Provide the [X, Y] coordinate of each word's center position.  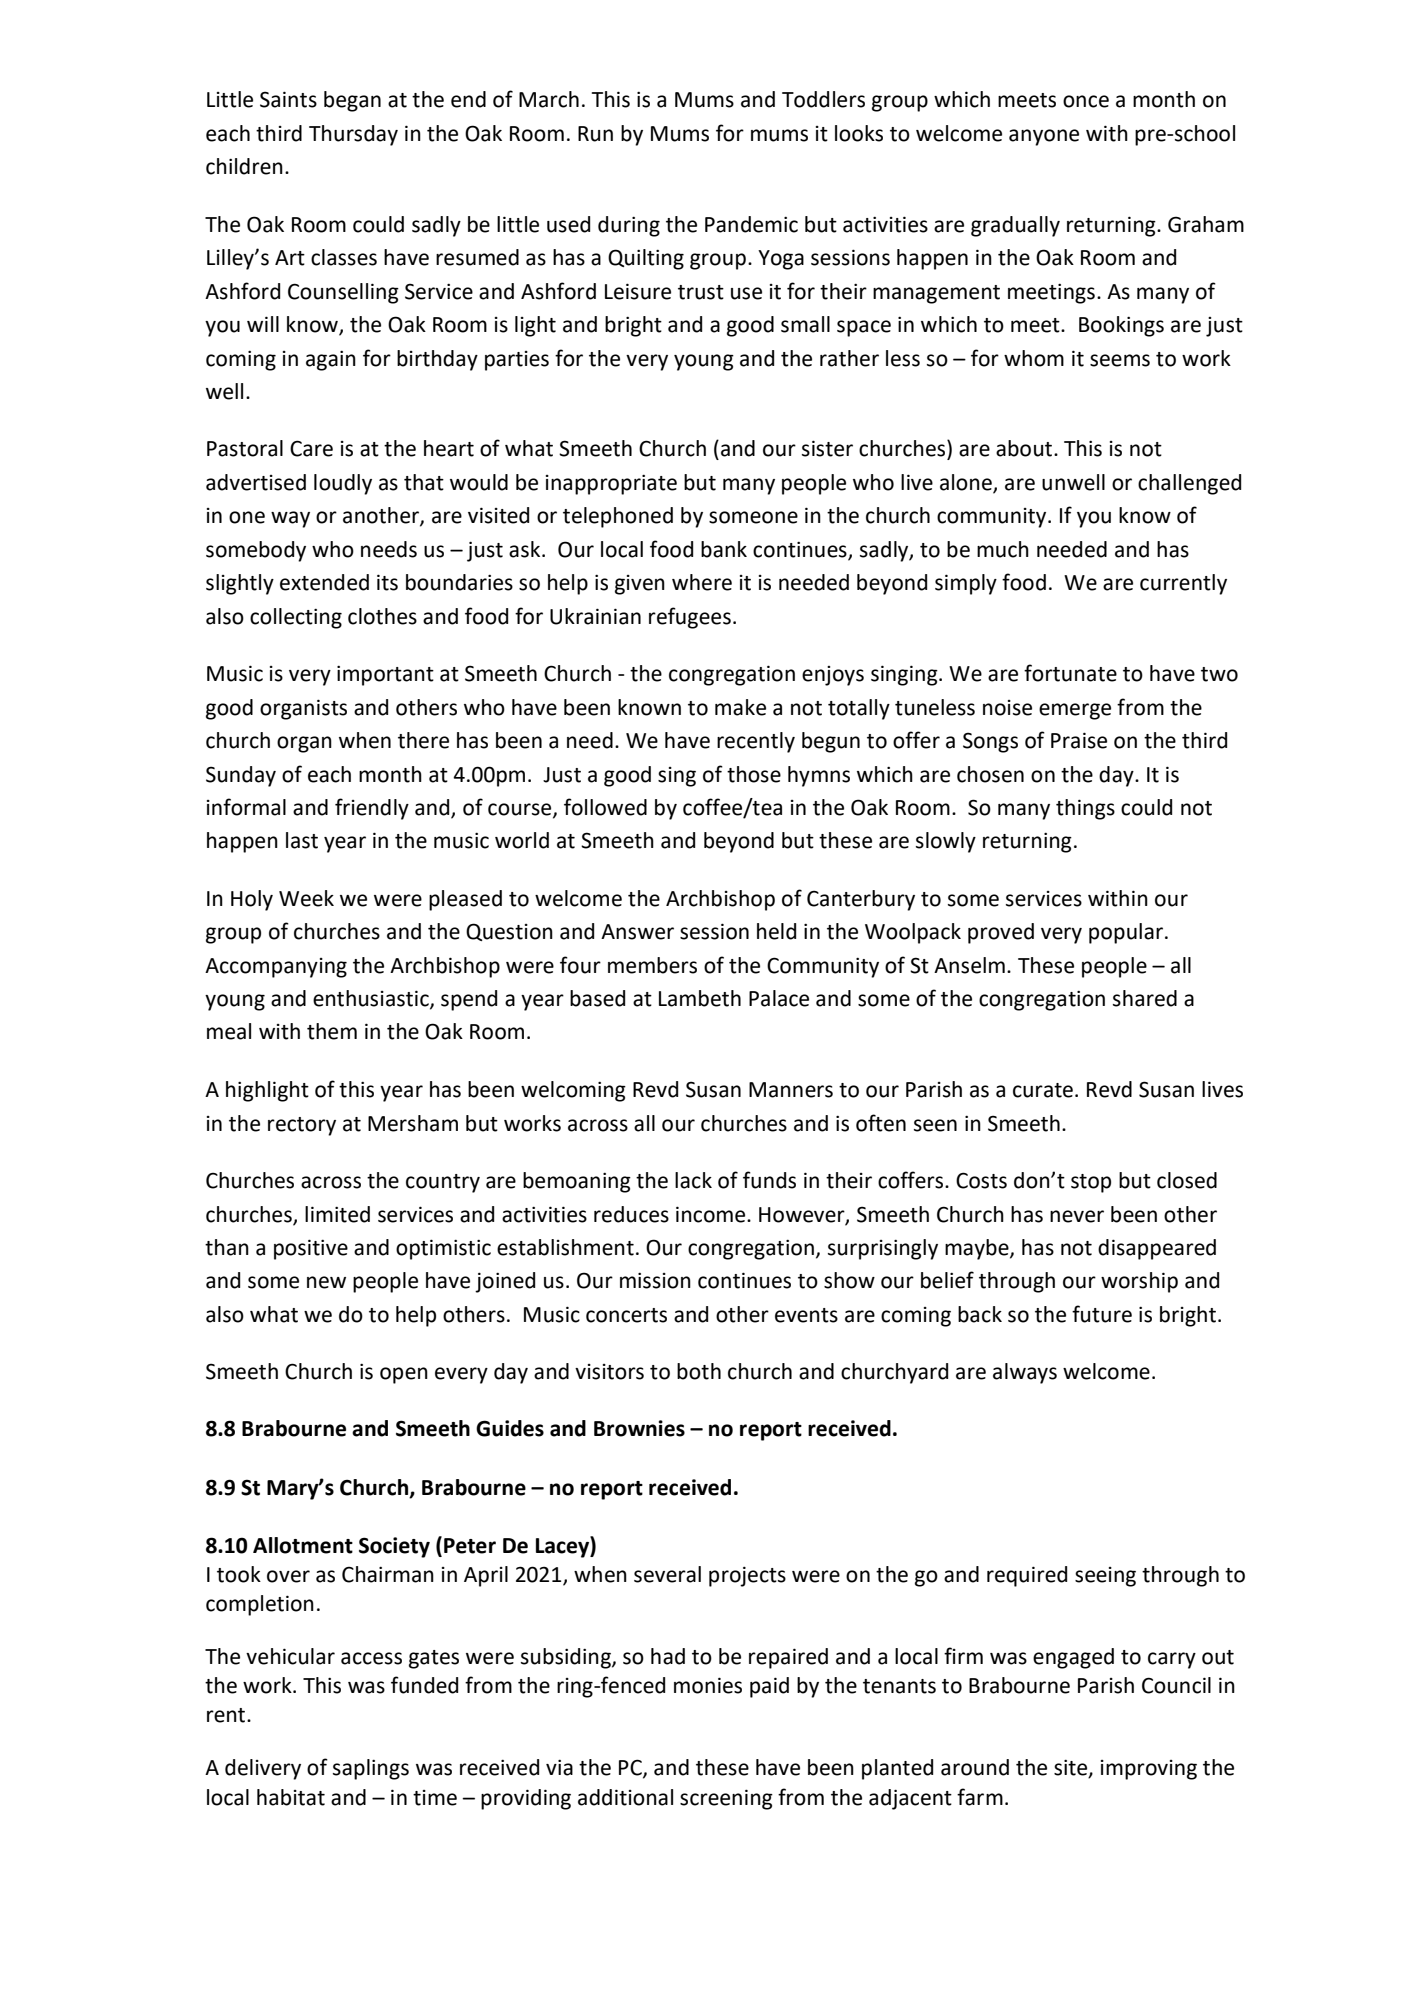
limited [337, 1214]
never [1077, 1216]
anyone [1044, 137]
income [712, 1214]
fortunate [1070, 673]
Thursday [353, 135]
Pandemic [751, 224]
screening [726, 1799]
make [740, 707]
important [385, 675]
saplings [371, 1769]
